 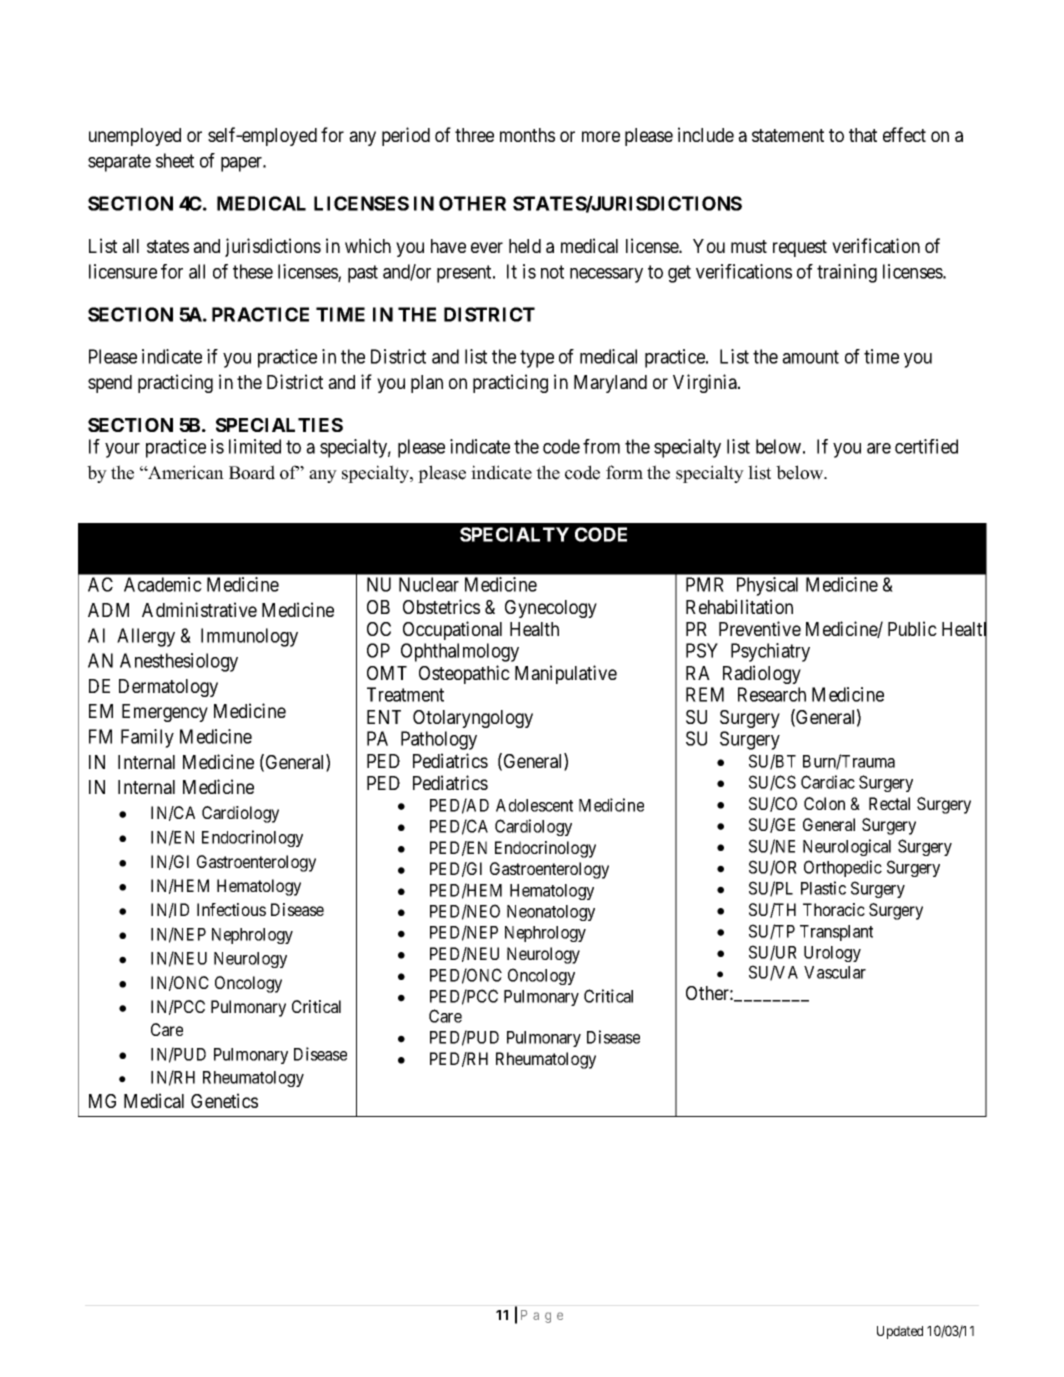 I want to click on Infectious, so click(x=231, y=909).
